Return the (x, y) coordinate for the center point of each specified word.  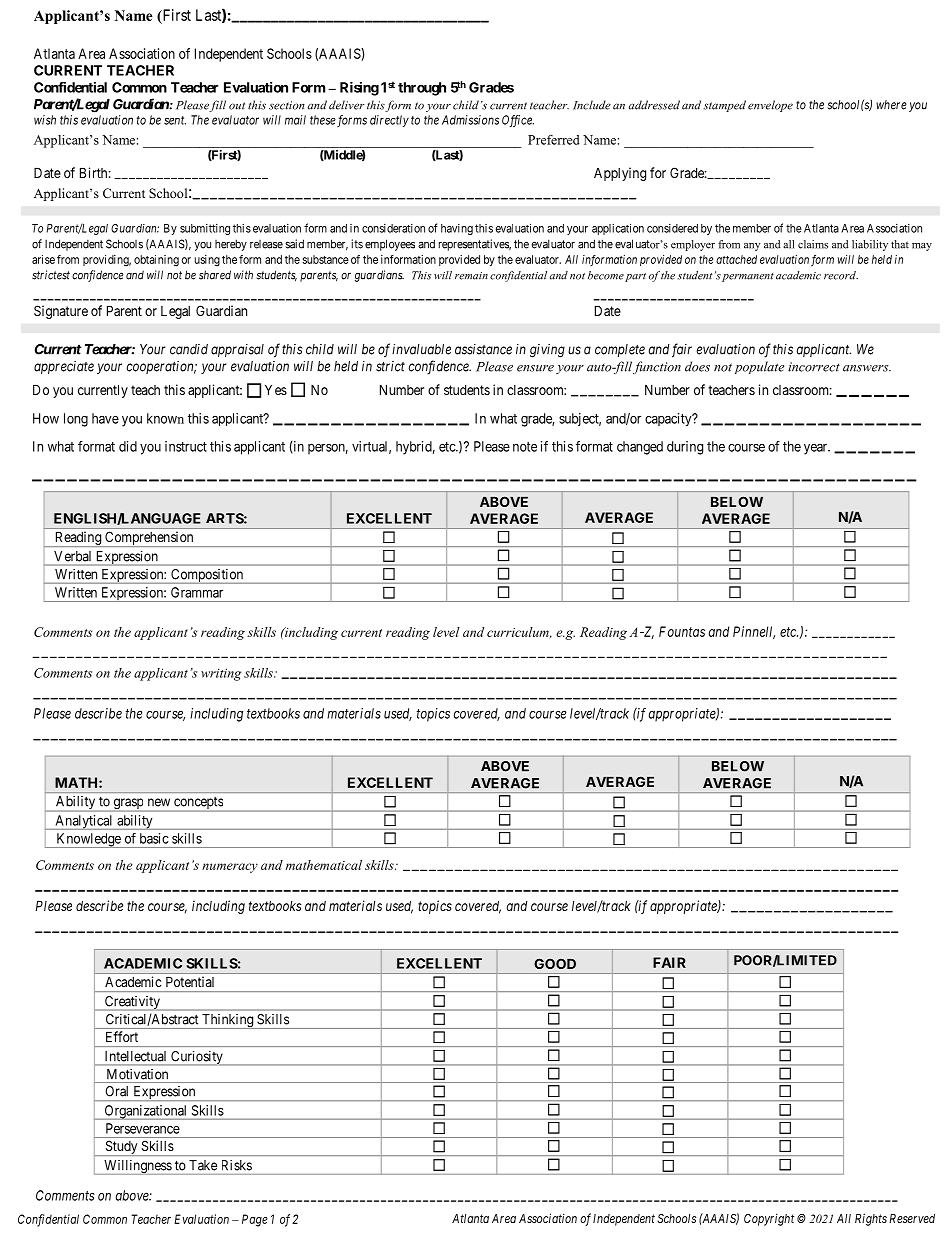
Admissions (470, 120)
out (237, 106)
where (891, 105)
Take (203, 1165)
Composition (207, 576)
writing (221, 674)
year (817, 449)
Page (255, 1220)
